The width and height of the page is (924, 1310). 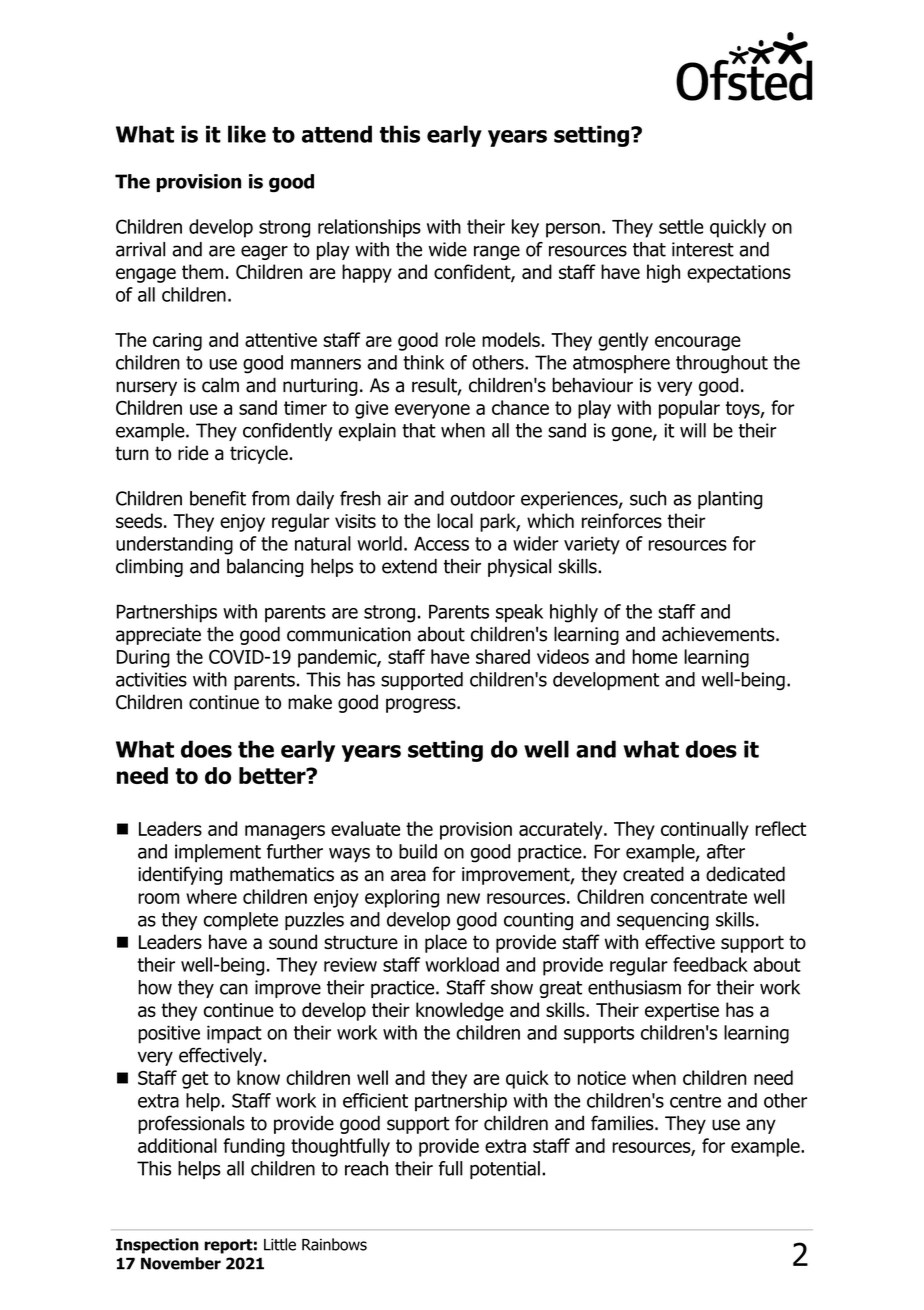 I want to click on calm, so click(x=220, y=385).
